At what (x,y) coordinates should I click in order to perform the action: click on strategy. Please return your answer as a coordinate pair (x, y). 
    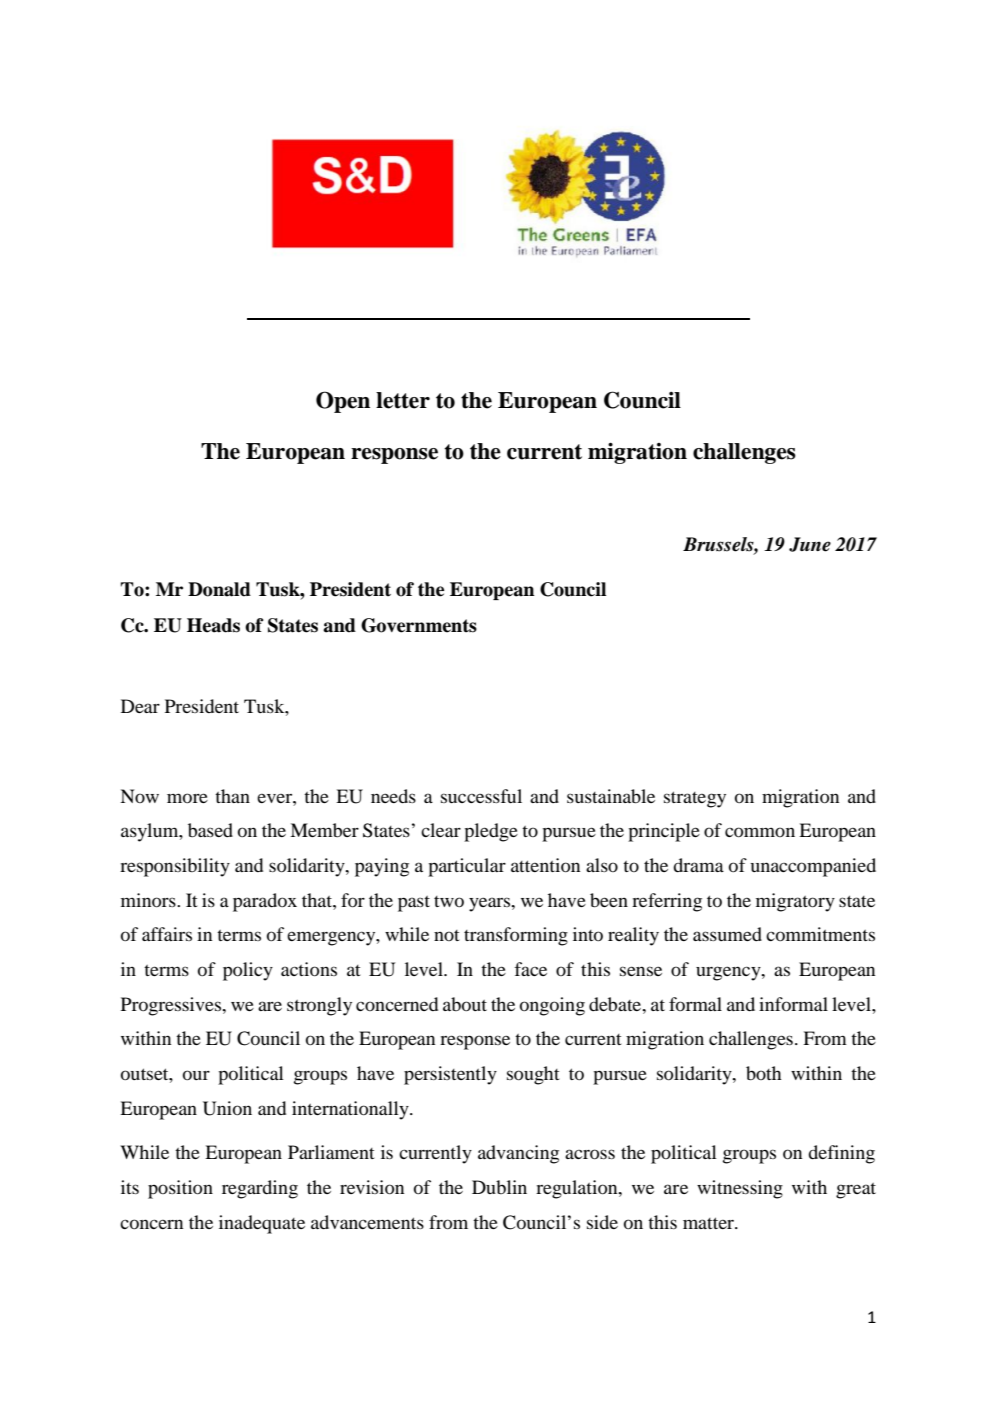
    Looking at the image, I should click on (695, 799).
